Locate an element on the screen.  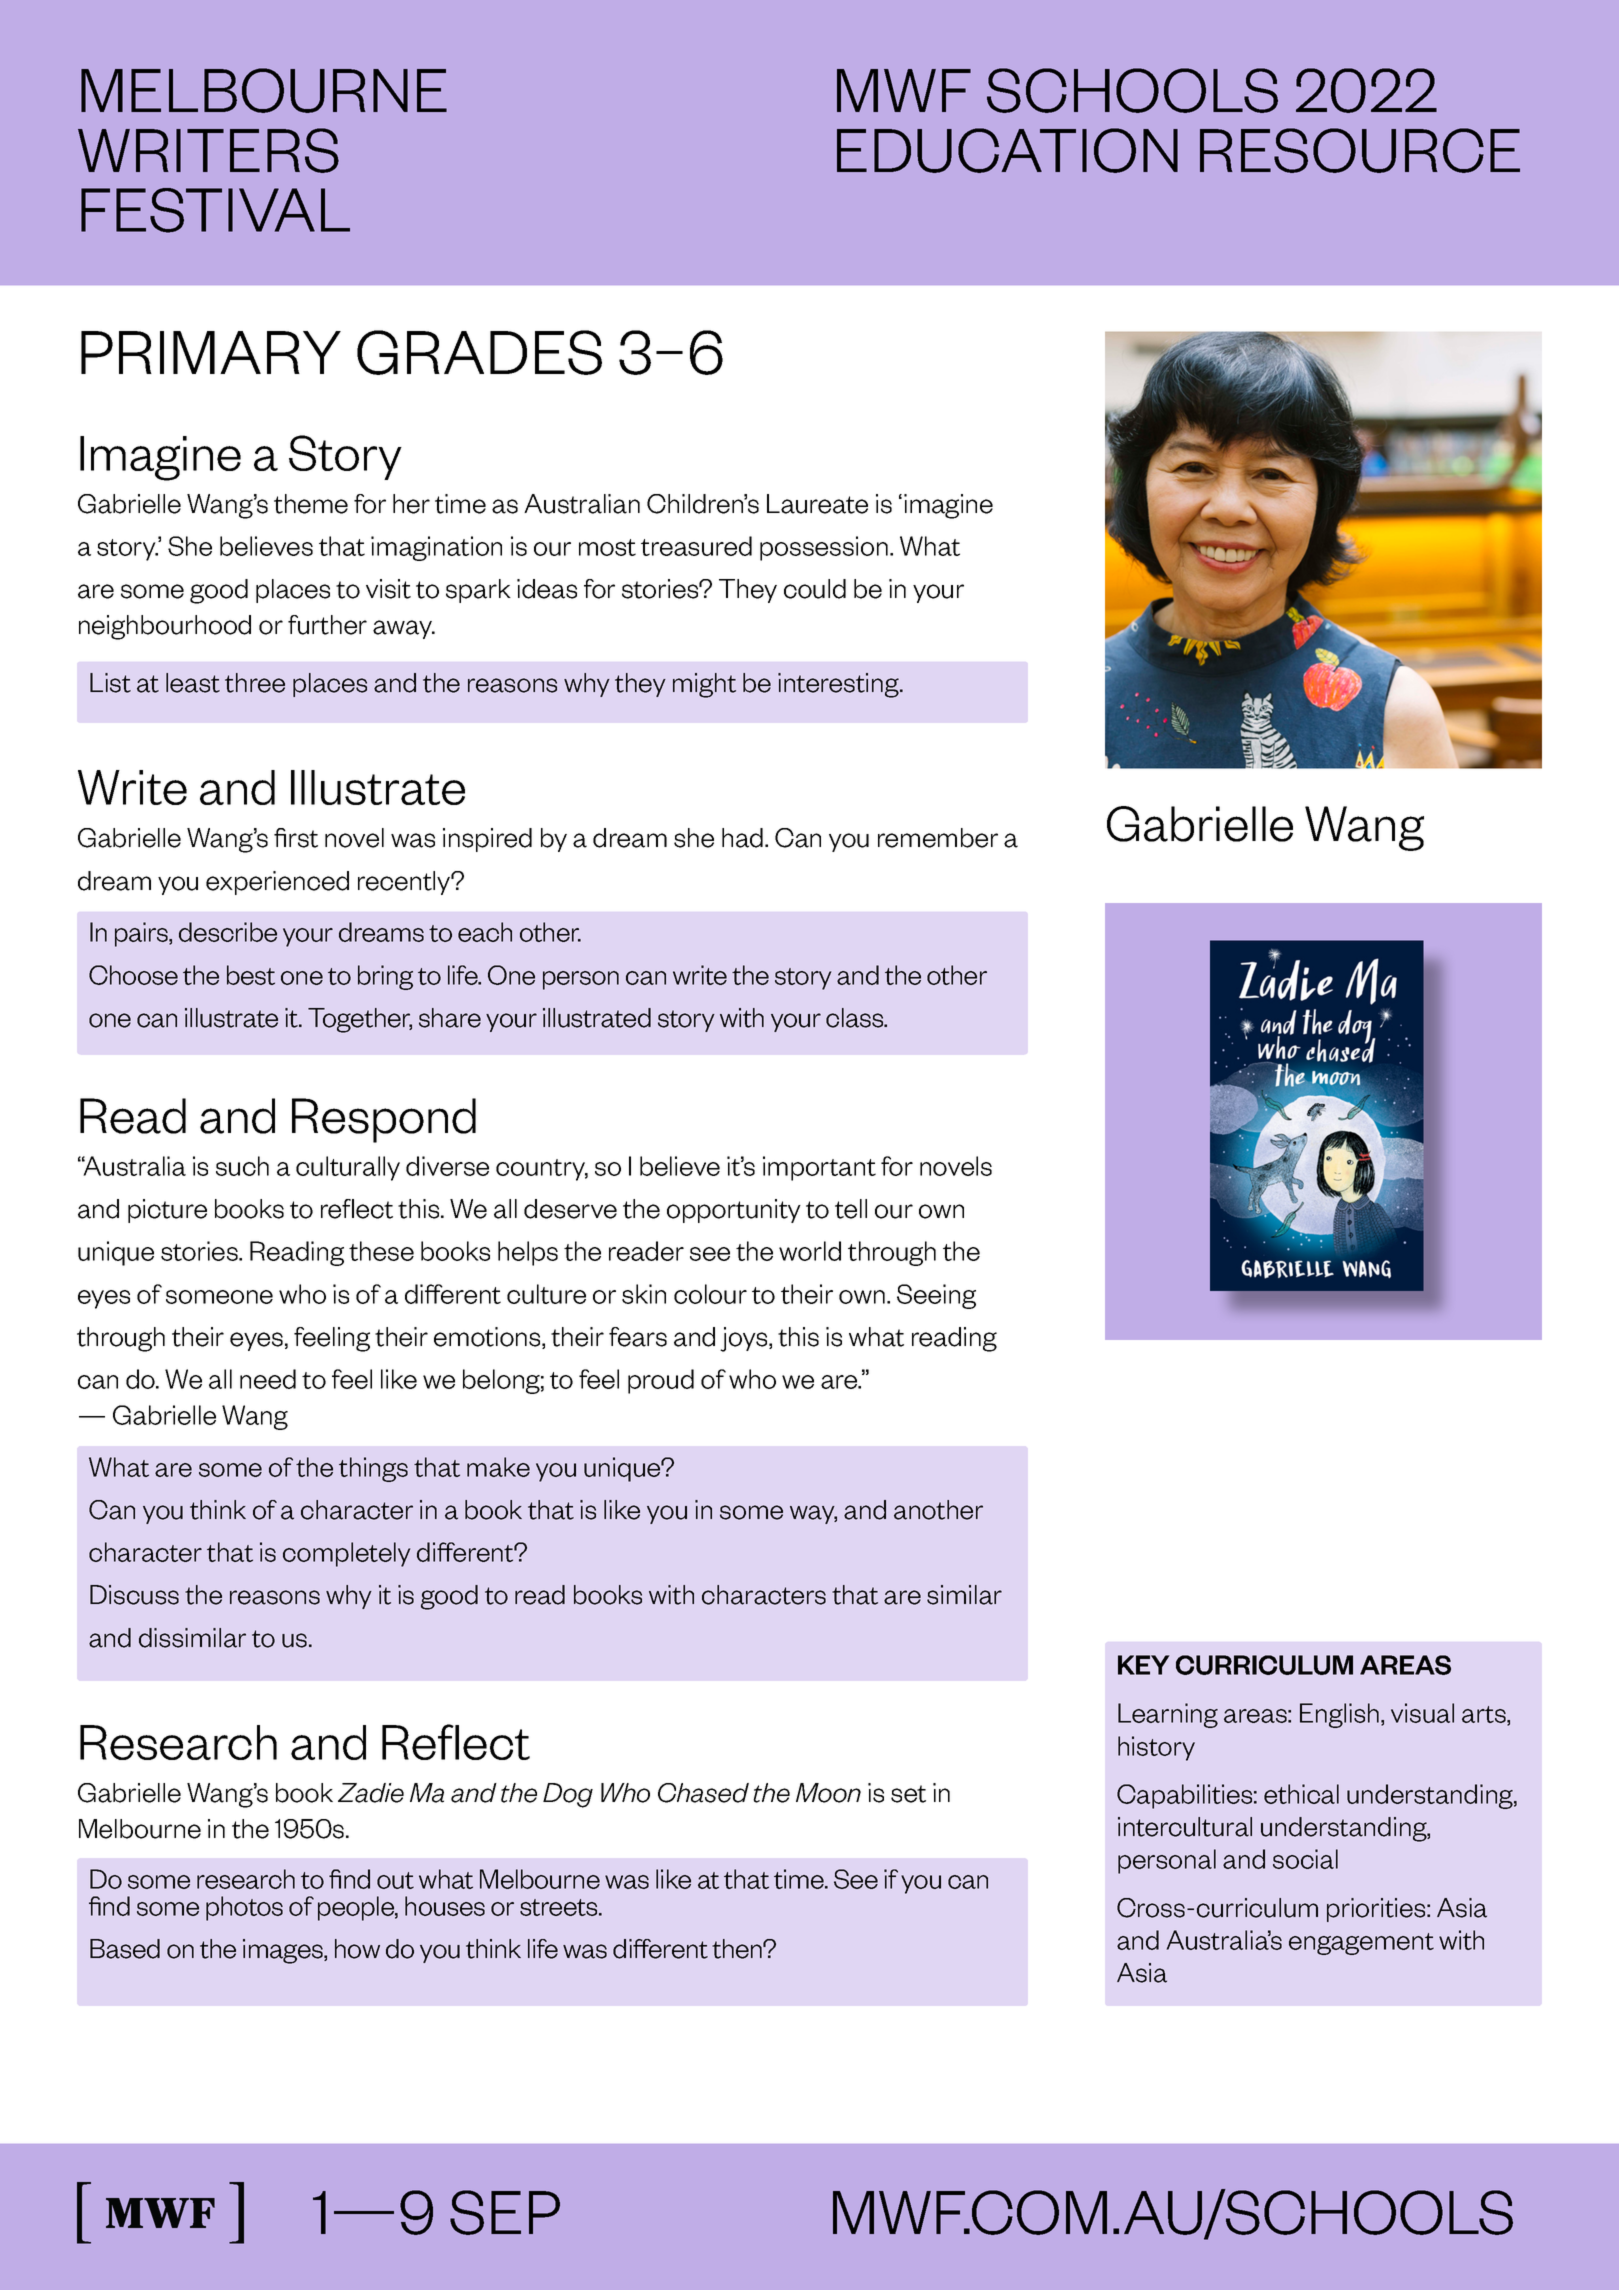
FESTIVAL is located at coordinates (215, 210).
